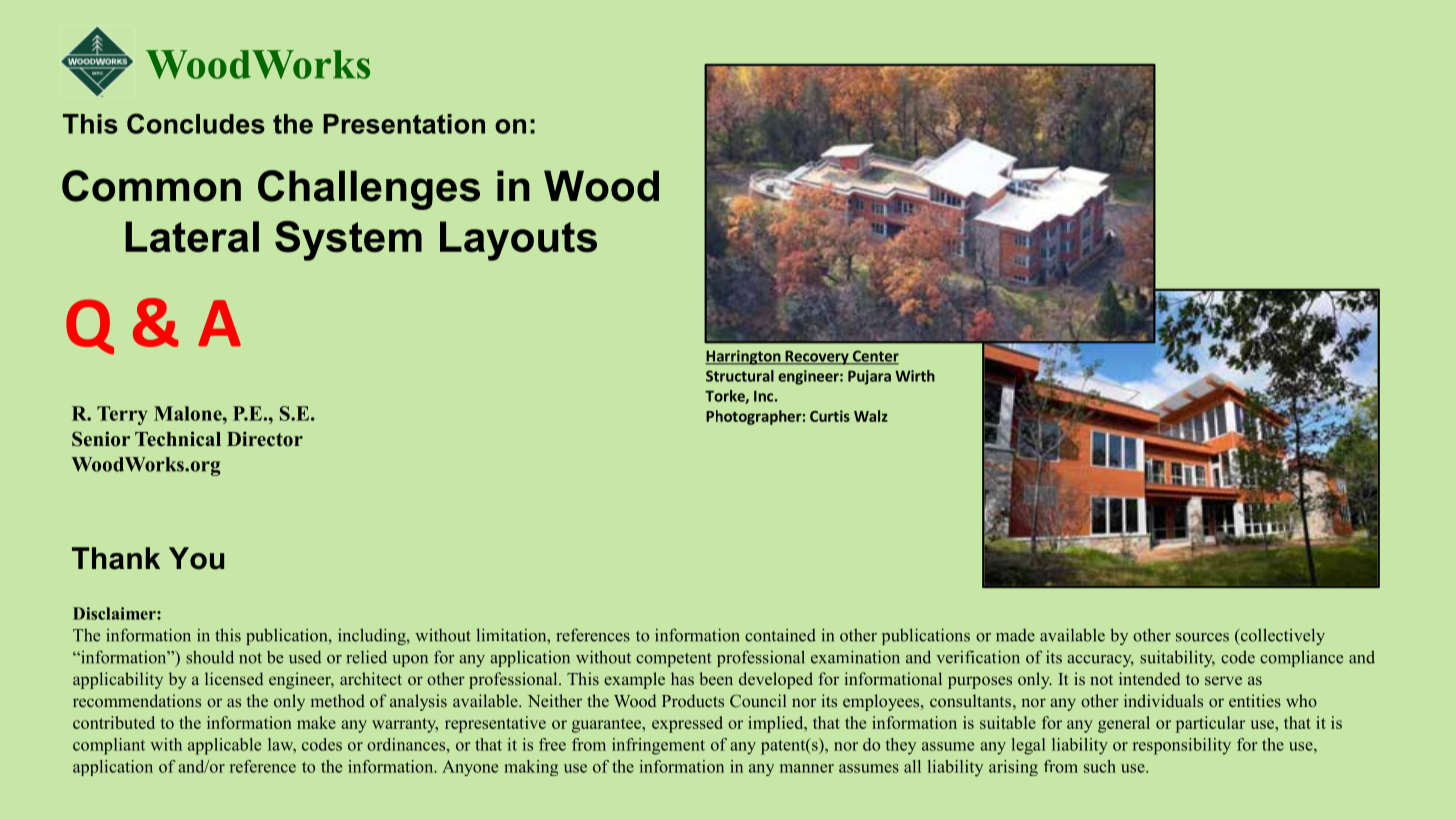 This document has height=819, width=1456. Describe the element at coordinates (780, 635) in the document. I see `contained` at that location.
